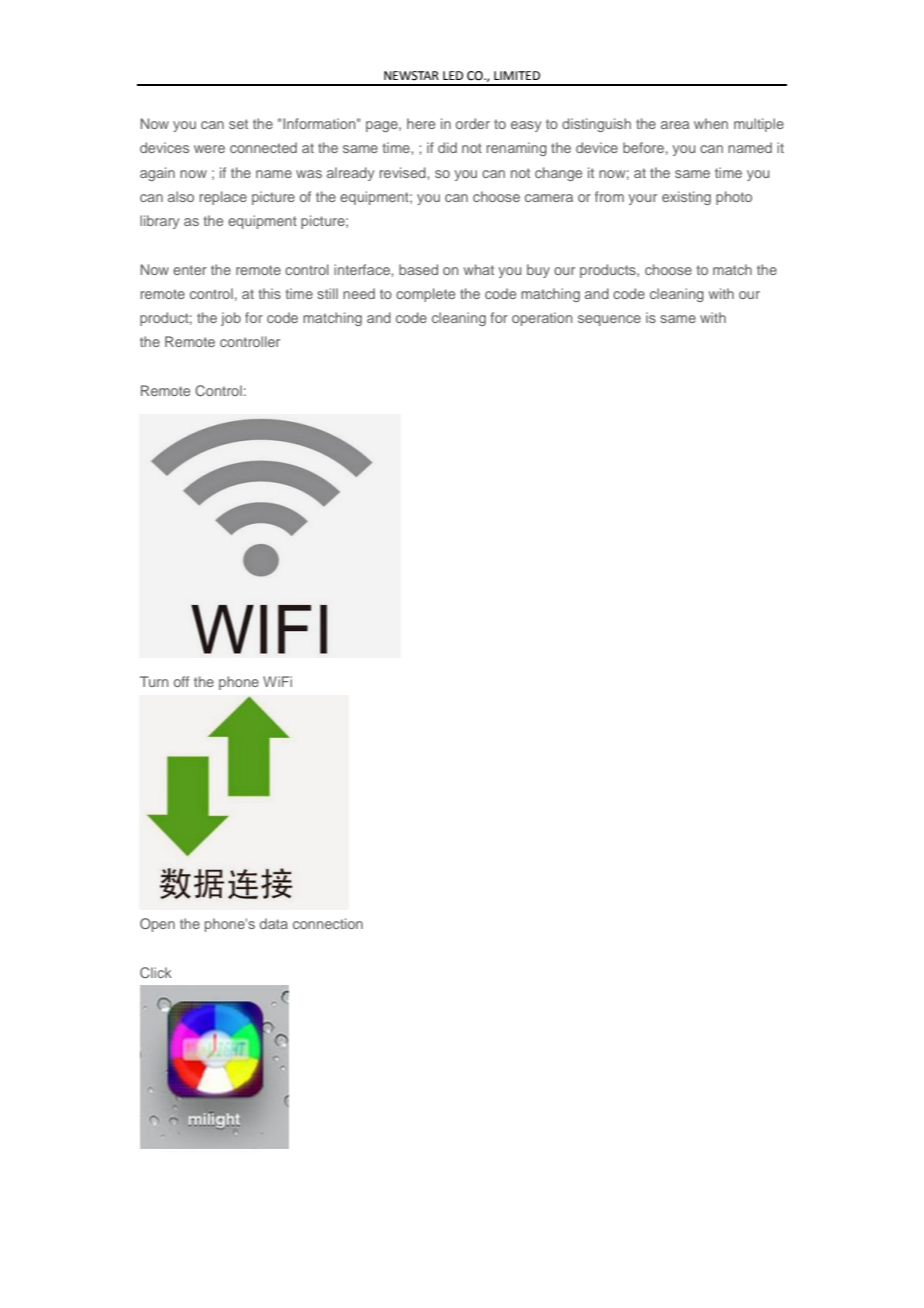 This image has width=924, height=1308. I want to click on order, so click(473, 123).
